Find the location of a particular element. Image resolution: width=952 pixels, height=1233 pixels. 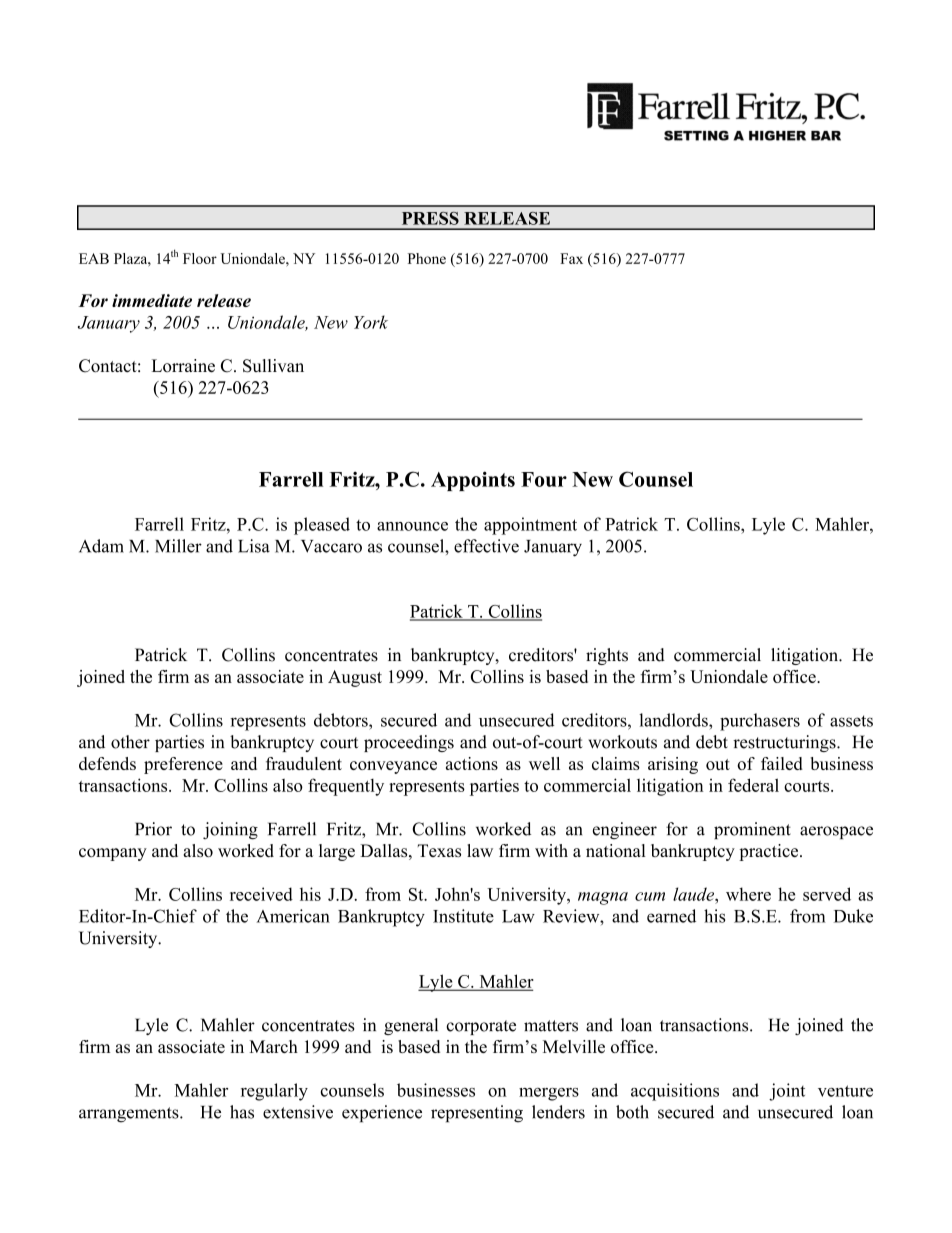

Miller is located at coordinates (178, 546).
